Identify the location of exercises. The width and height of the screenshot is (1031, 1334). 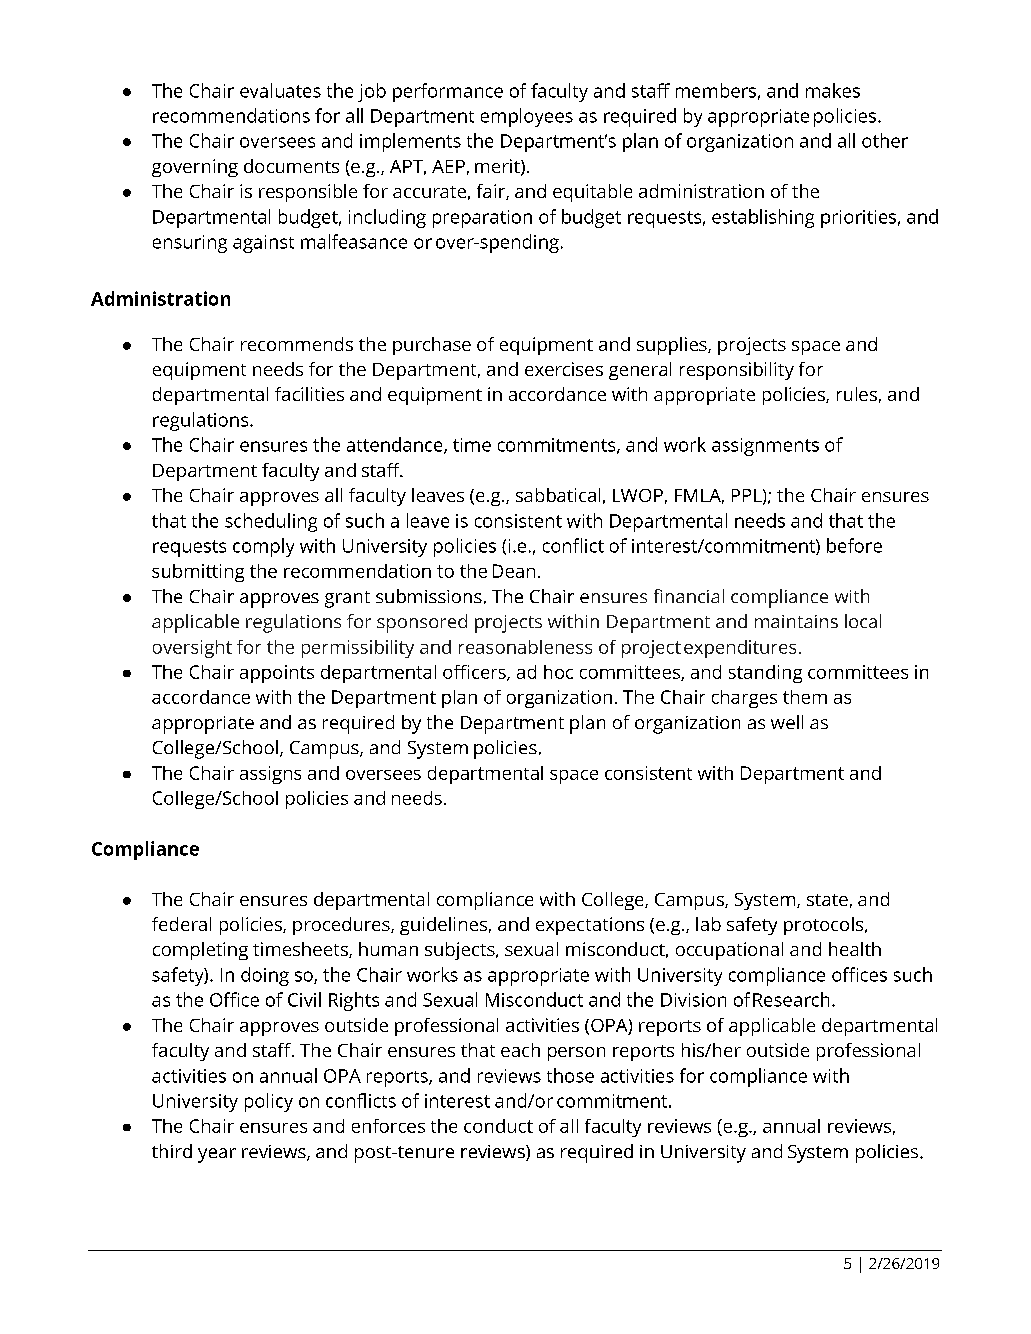
(564, 369).
